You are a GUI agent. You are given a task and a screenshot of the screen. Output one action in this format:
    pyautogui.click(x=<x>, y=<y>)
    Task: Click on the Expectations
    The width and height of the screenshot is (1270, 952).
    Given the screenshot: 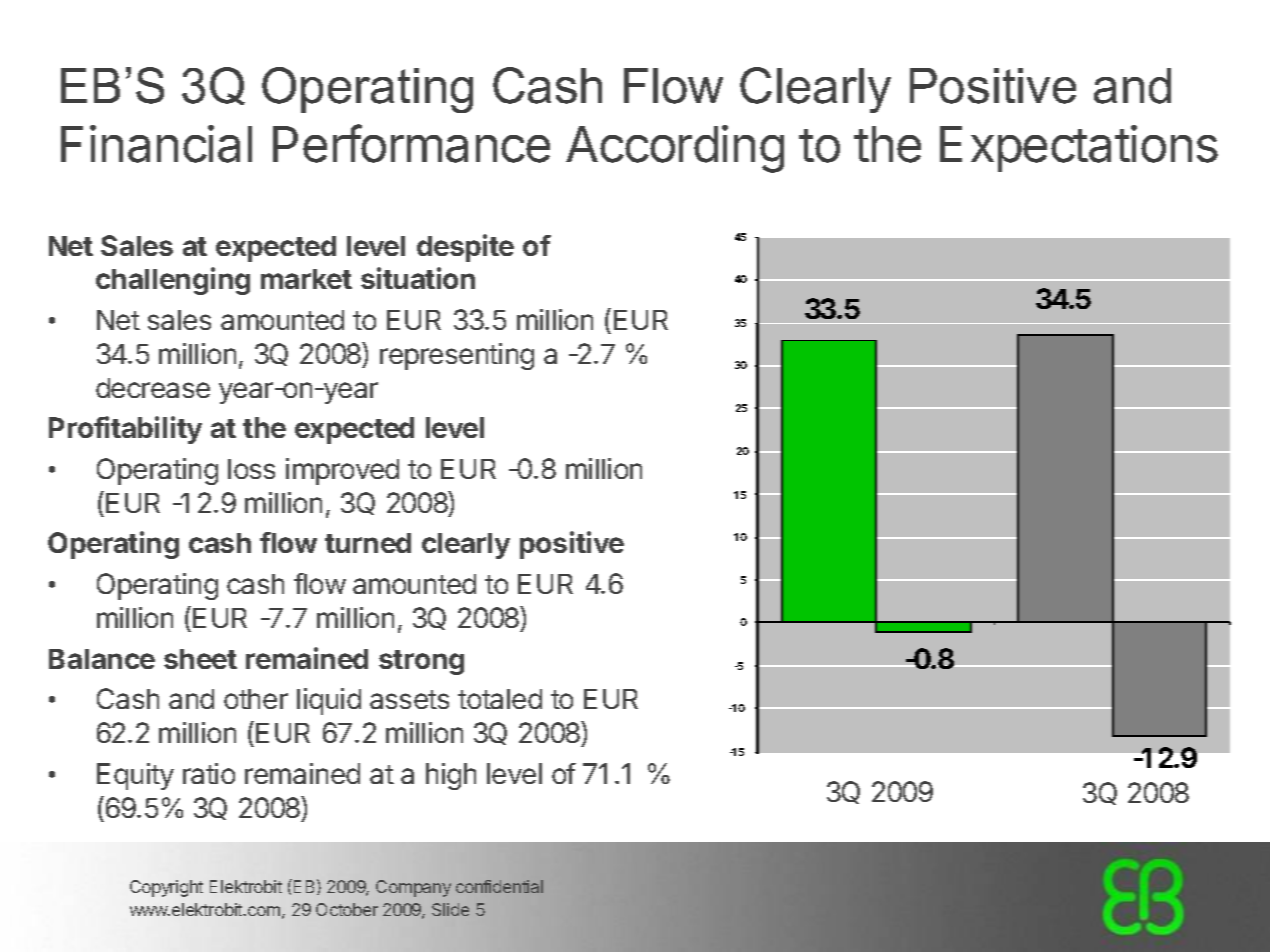 What is the action you would take?
    pyautogui.click(x=1079, y=148)
